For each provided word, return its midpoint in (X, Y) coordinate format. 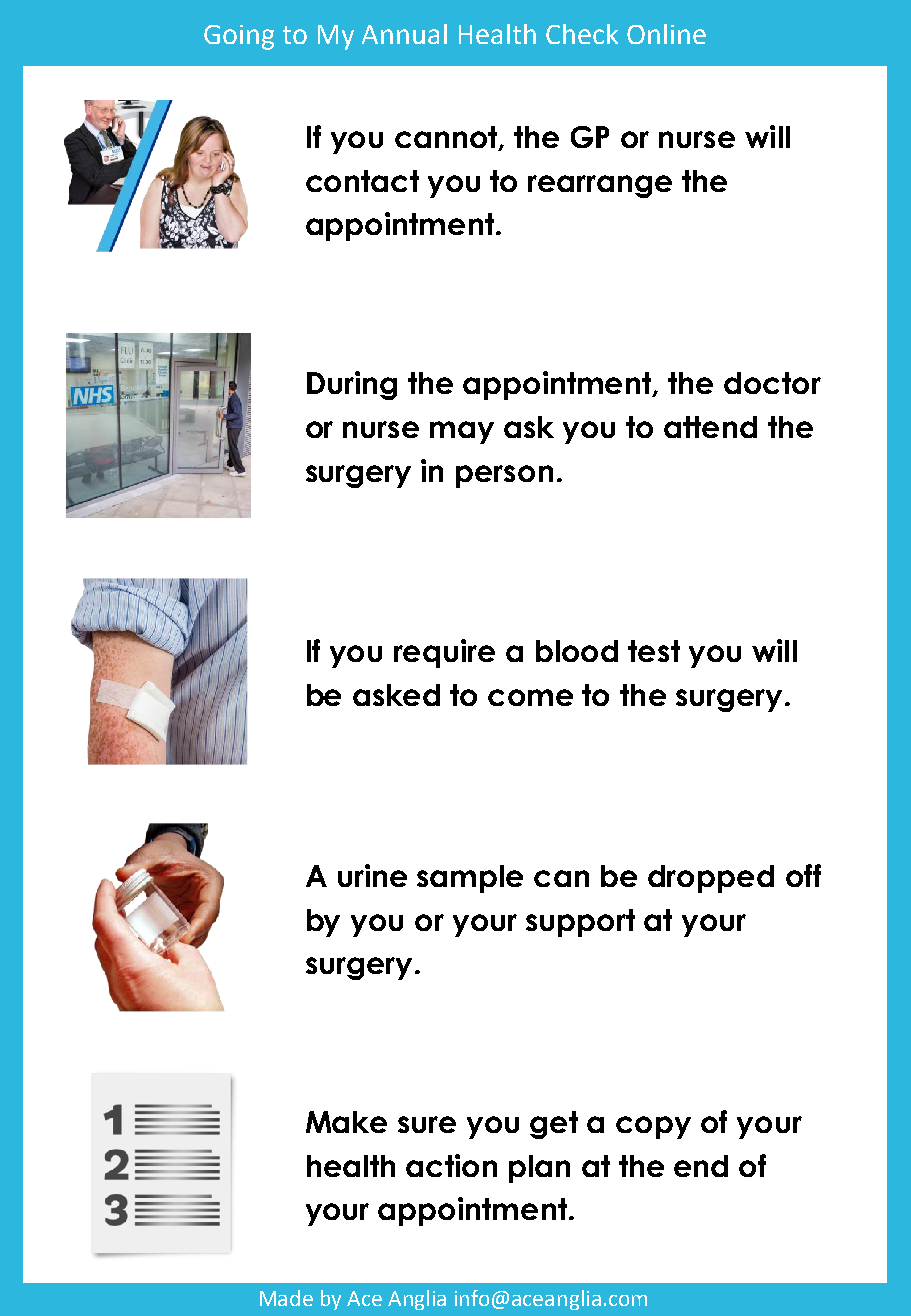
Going (239, 37)
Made (286, 1298)
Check (582, 34)
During (352, 385)
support (580, 923)
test (654, 651)
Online (666, 34)
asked (396, 695)
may (462, 432)
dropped (711, 879)
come (530, 697)
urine (372, 875)
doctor (772, 383)
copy (653, 1127)
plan (539, 1169)
